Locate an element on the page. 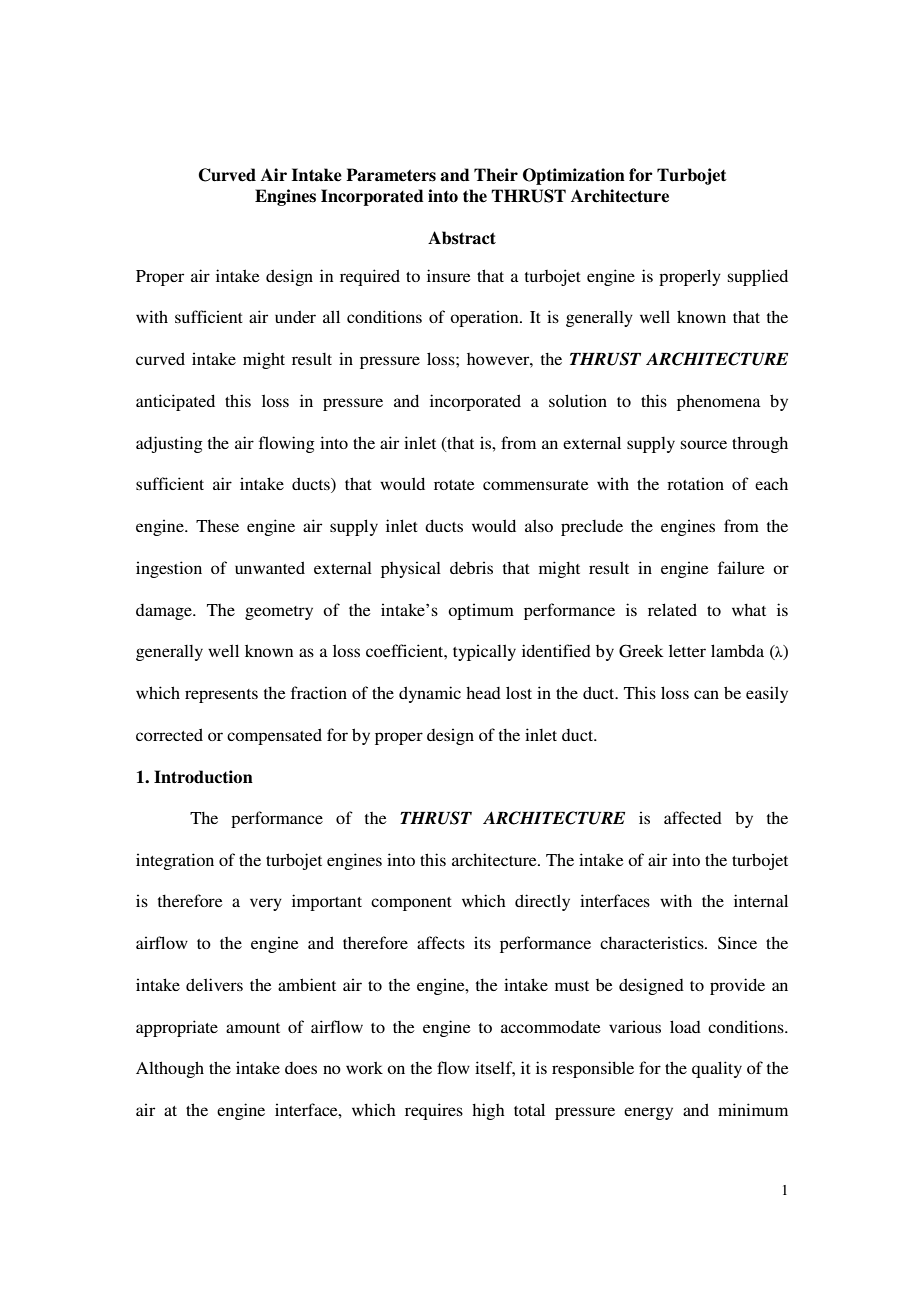 The width and height of the document is (924, 1308). Abstract is located at coordinates (462, 238).
